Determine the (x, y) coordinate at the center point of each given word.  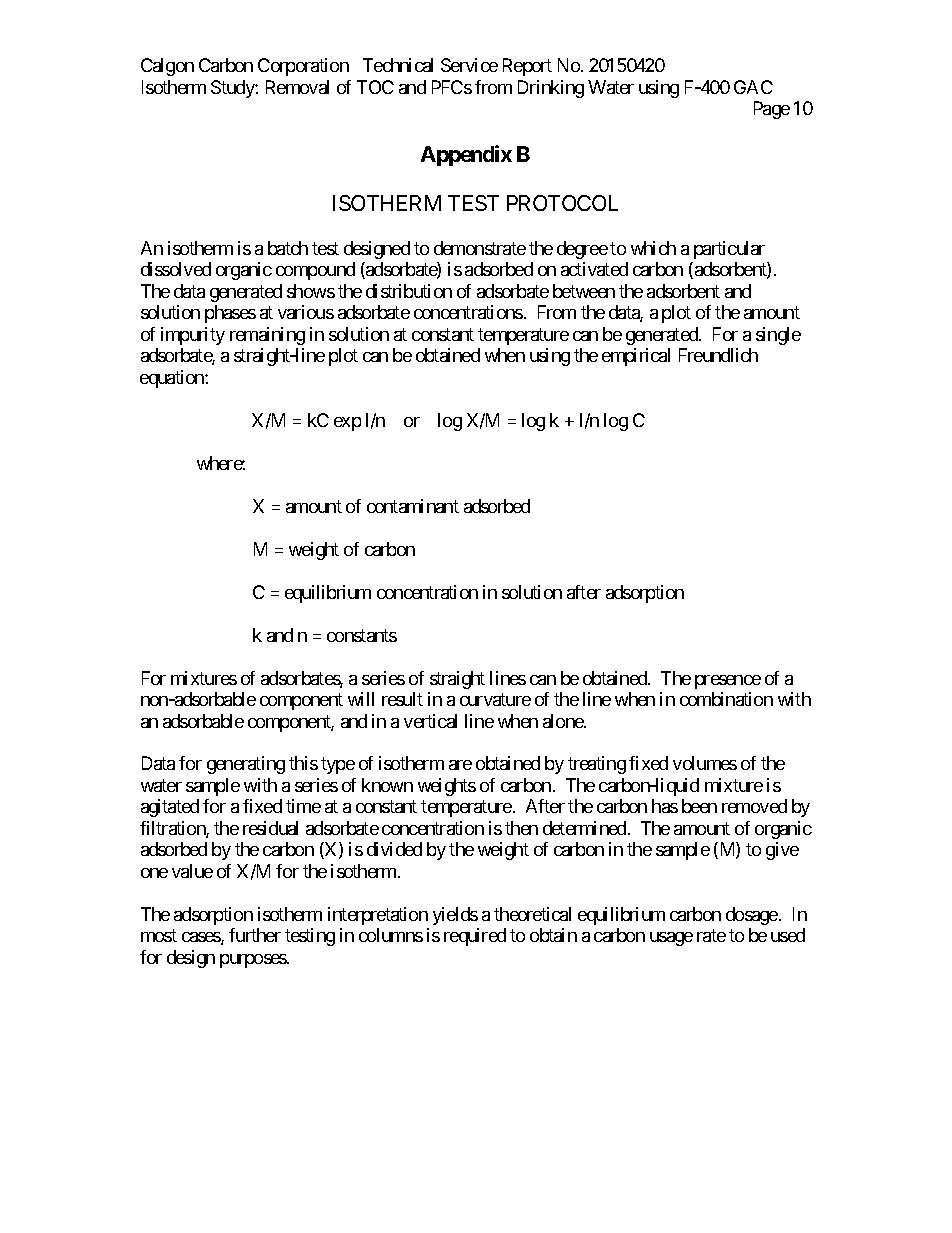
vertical (430, 721)
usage (671, 939)
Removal (297, 87)
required (475, 937)
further (255, 935)
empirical (636, 357)
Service (469, 65)
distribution (409, 291)
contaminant (413, 506)
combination (726, 699)
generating (246, 765)
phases (230, 314)
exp (347, 424)
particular (729, 250)
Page (772, 110)
